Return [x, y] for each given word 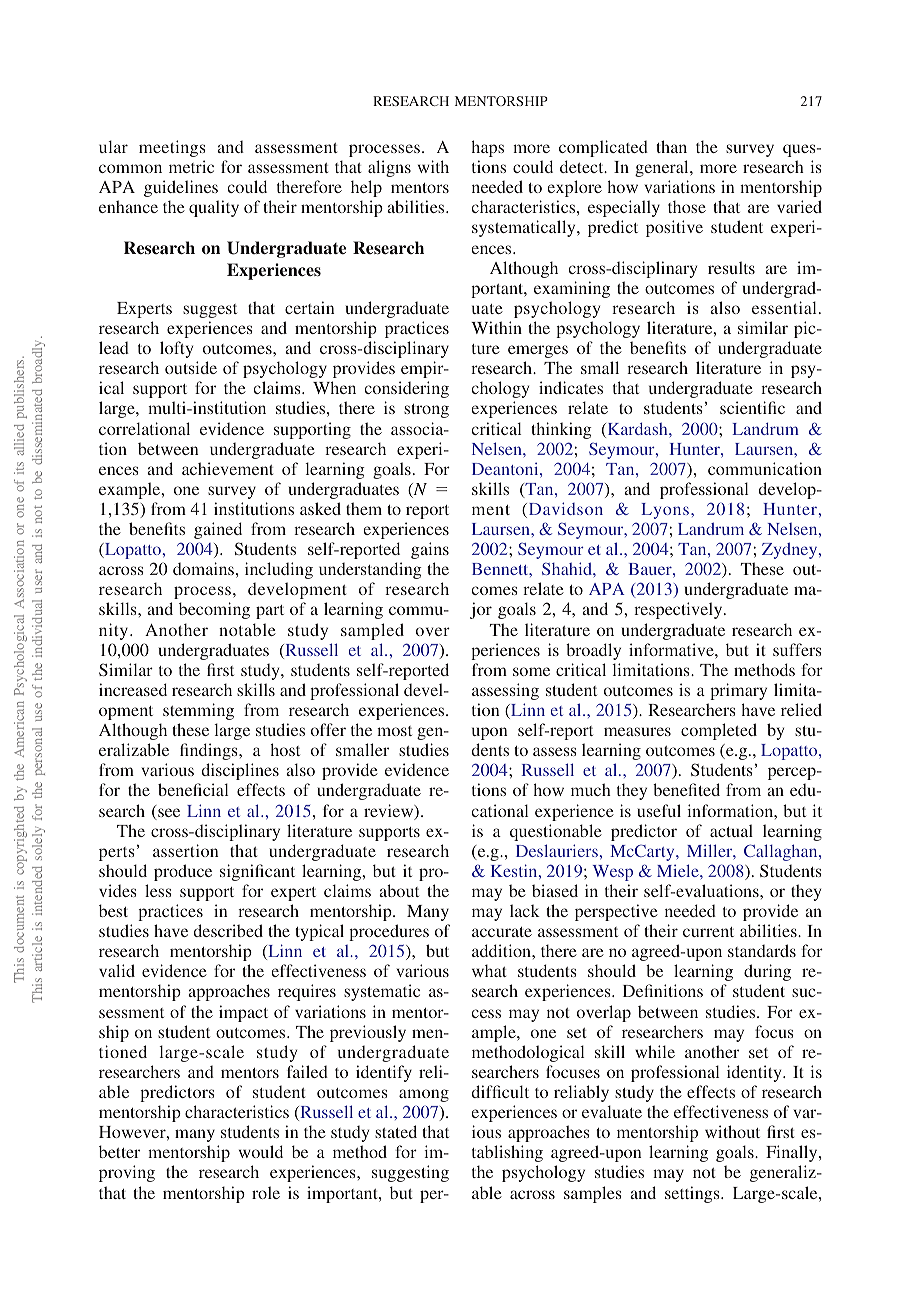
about [399, 890]
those [687, 206]
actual [731, 830]
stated [396, 1131]
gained [218, 530]
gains [430, 550]
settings [693, 1194]
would [261, 1151]
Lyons [665, 511]
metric [191, 166]
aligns [389, 168]
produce [183, 872]
